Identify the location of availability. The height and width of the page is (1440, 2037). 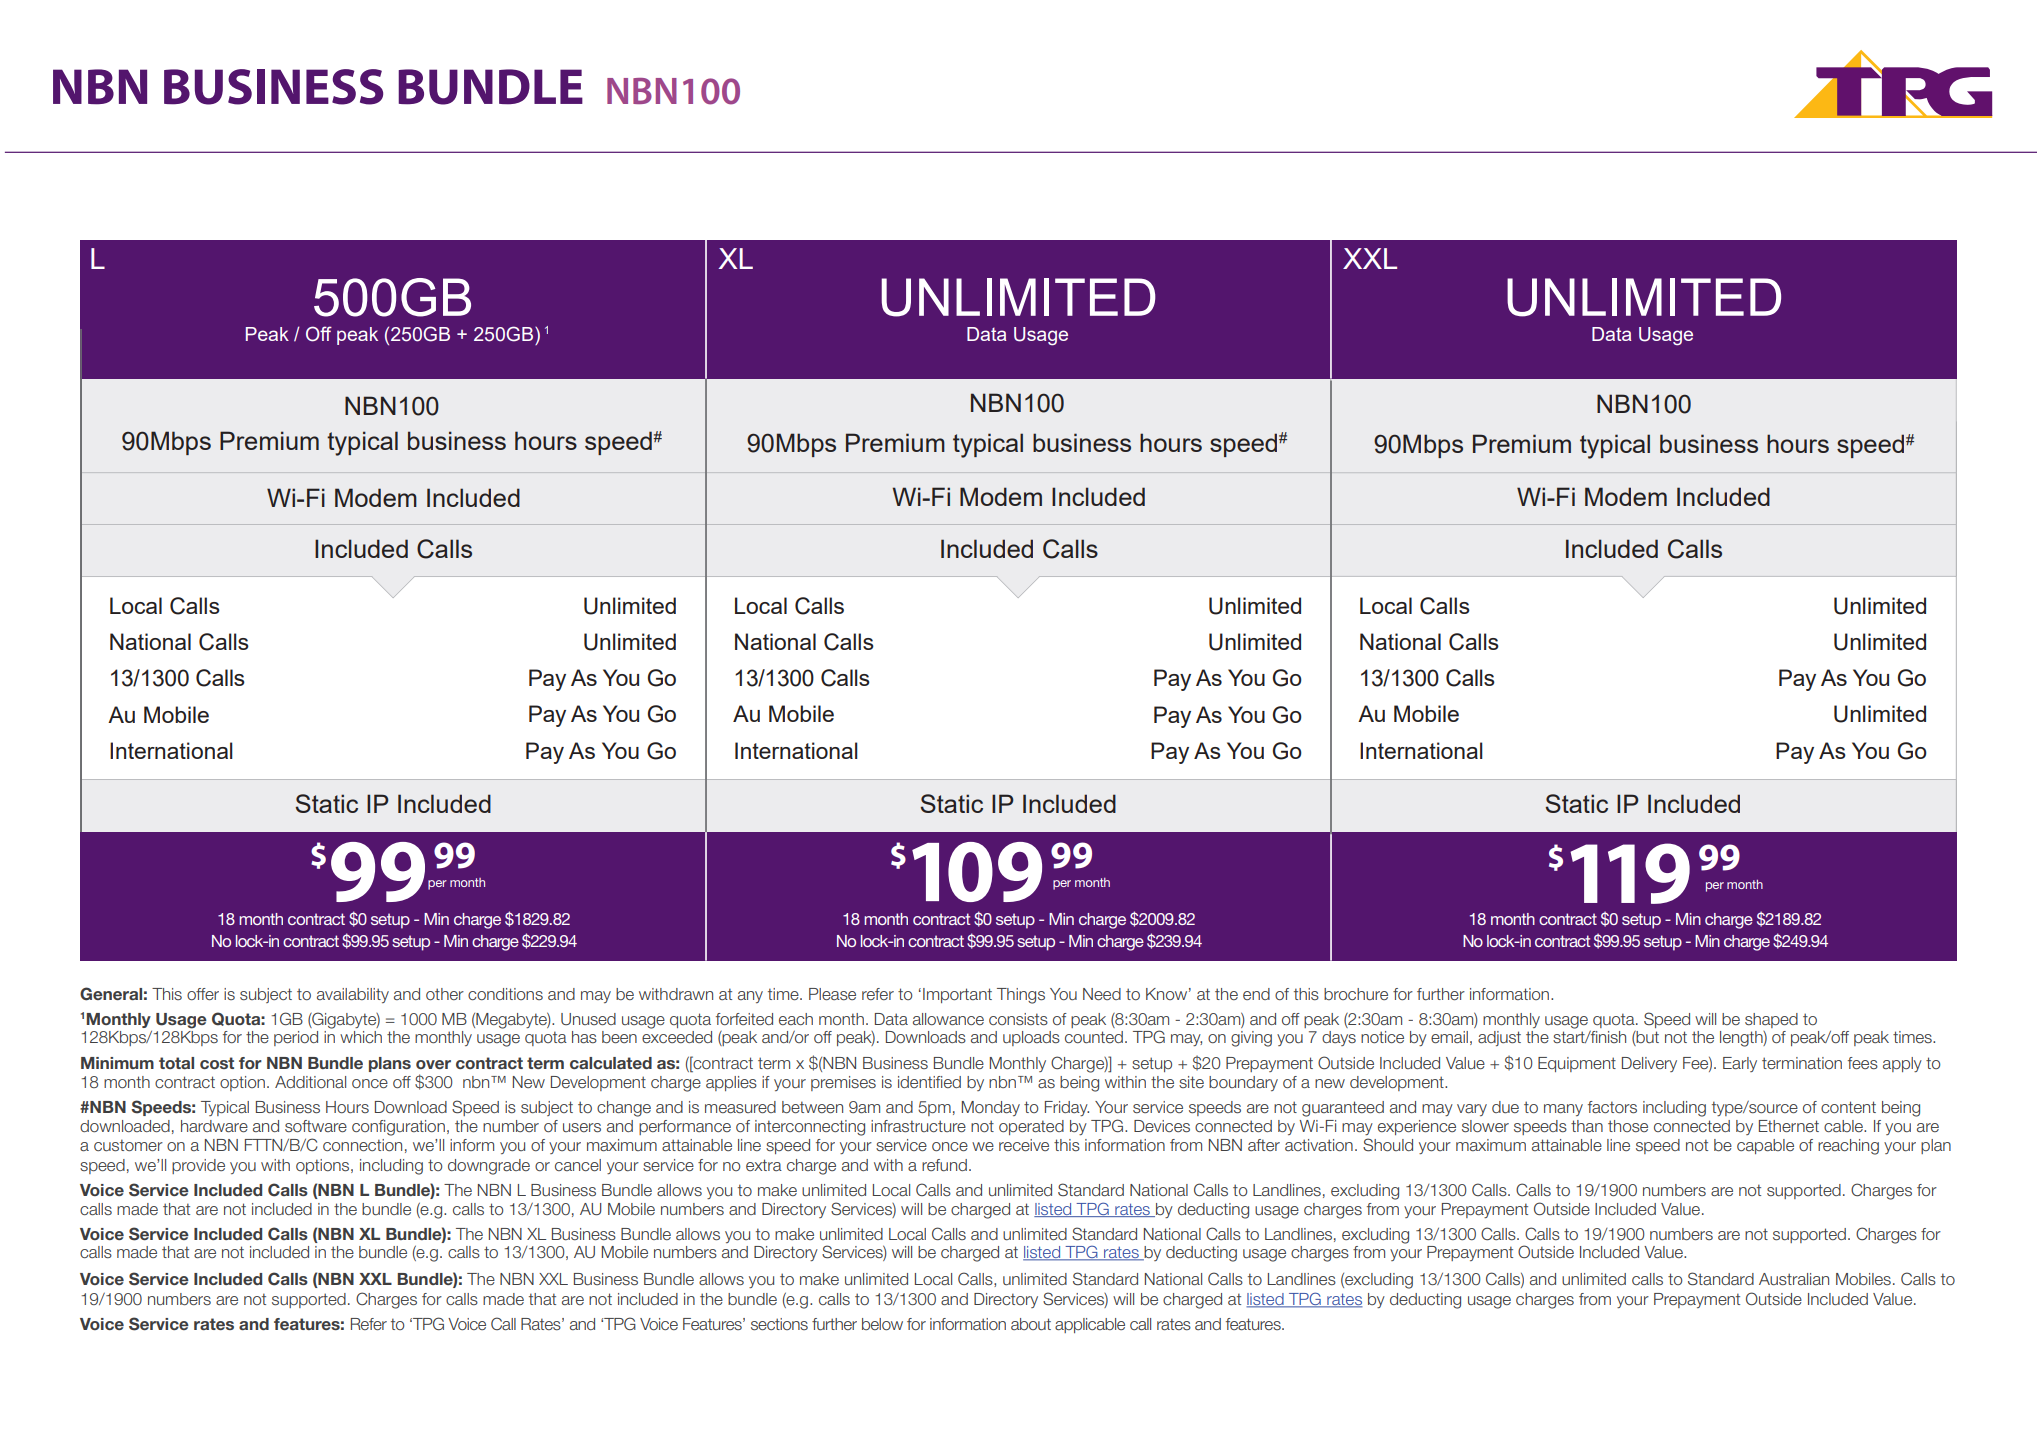
(353, 995).
